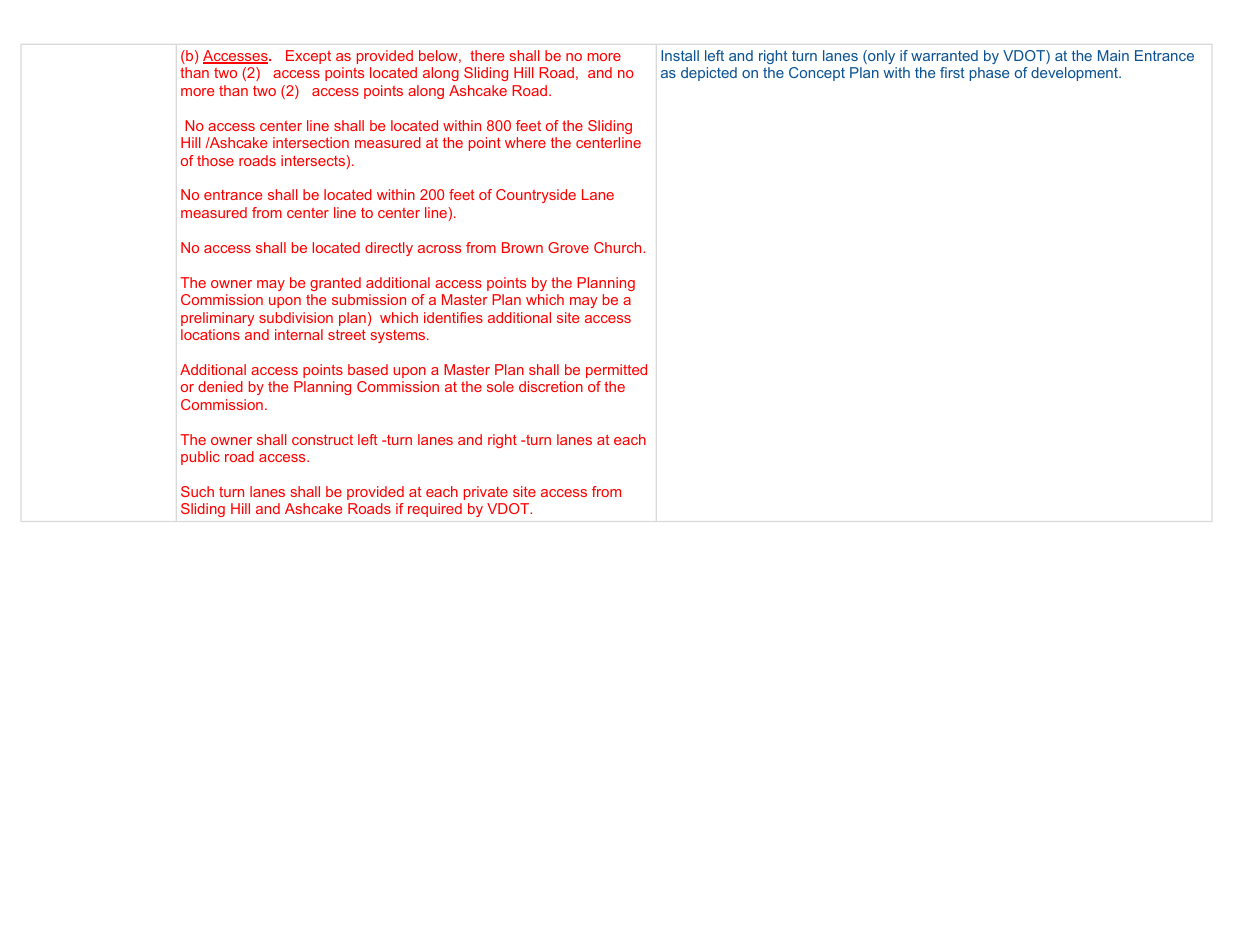 The width and height of the screenshot is (1233, 952). Describe the element at coordinates (308, 57) in the screenshot. I see `Except` at that location.
